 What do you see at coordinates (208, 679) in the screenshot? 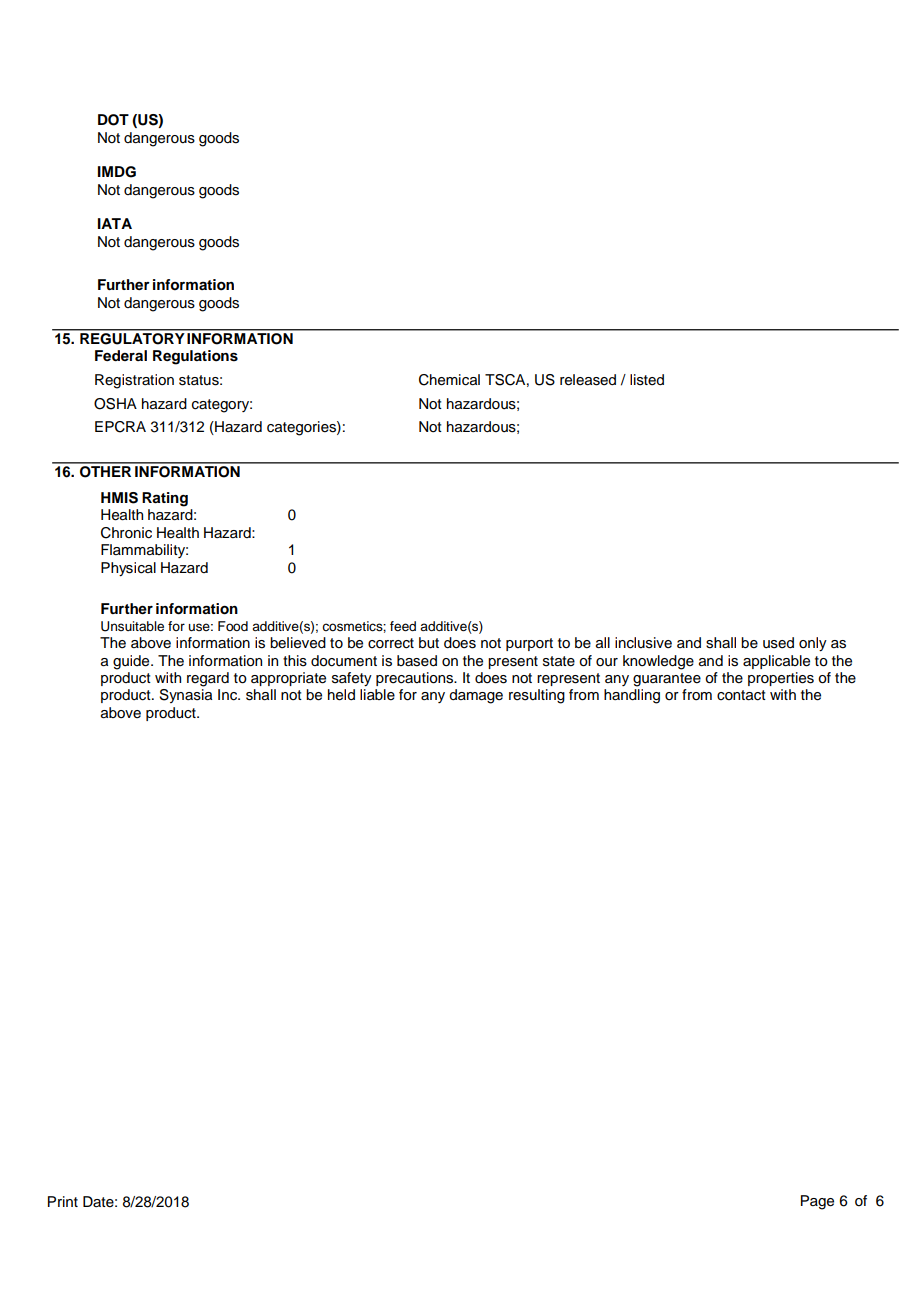
I see `regard` at bounding box center [208, 679].
